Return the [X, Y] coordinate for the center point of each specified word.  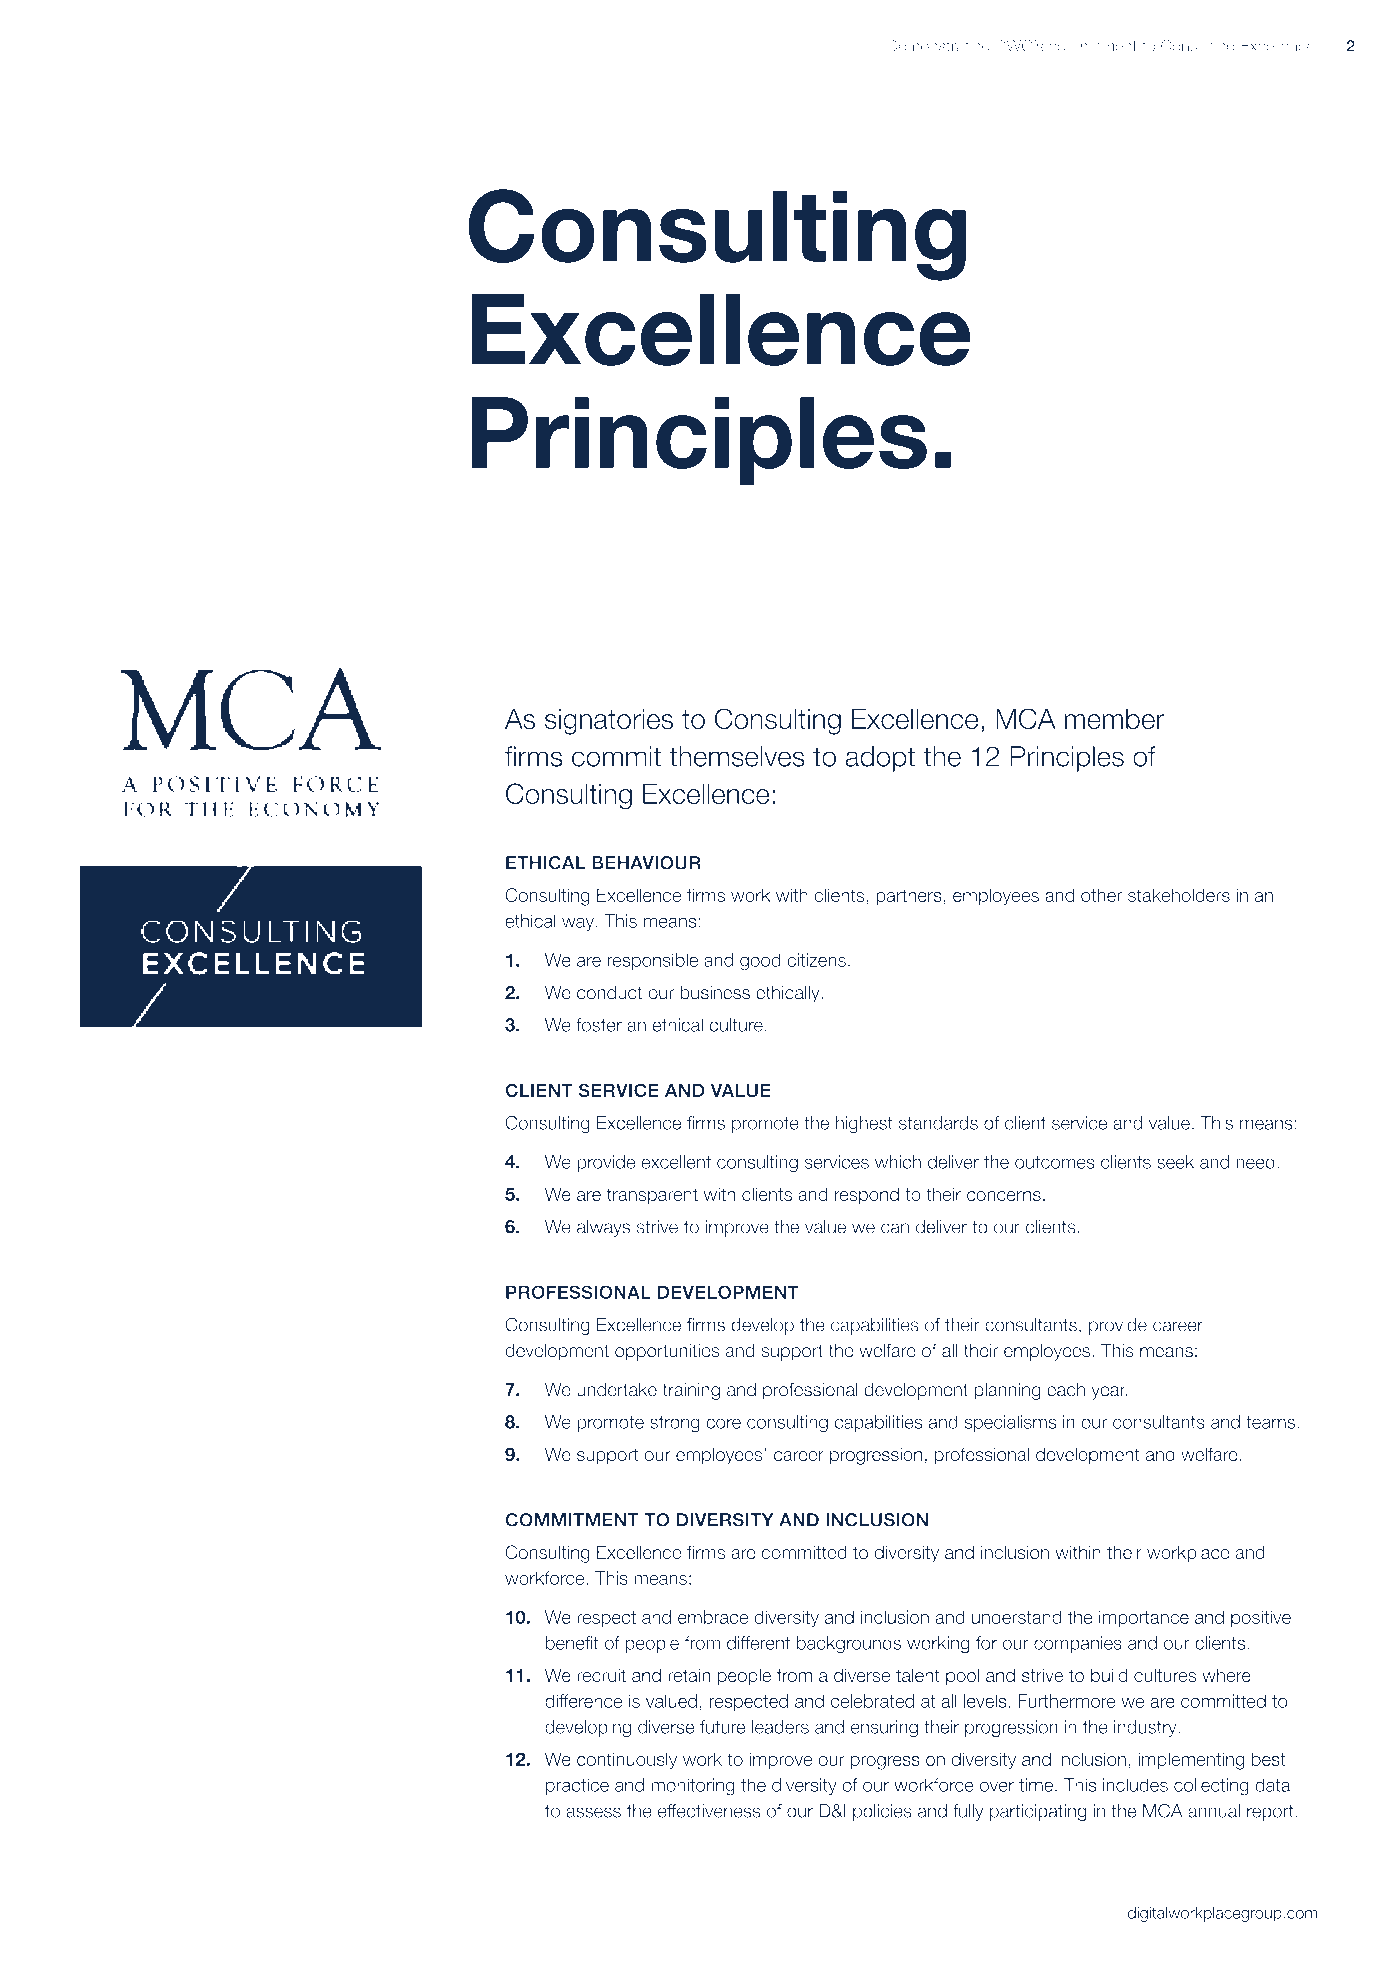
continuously [627, 1761]
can [895, 1228]
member [1114, 719]
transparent [652, 1196]
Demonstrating [939, 47]
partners [909, 897]
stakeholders [1179, 895]
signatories [609, 722]
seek [1175, 1162]
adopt [880, 759]
